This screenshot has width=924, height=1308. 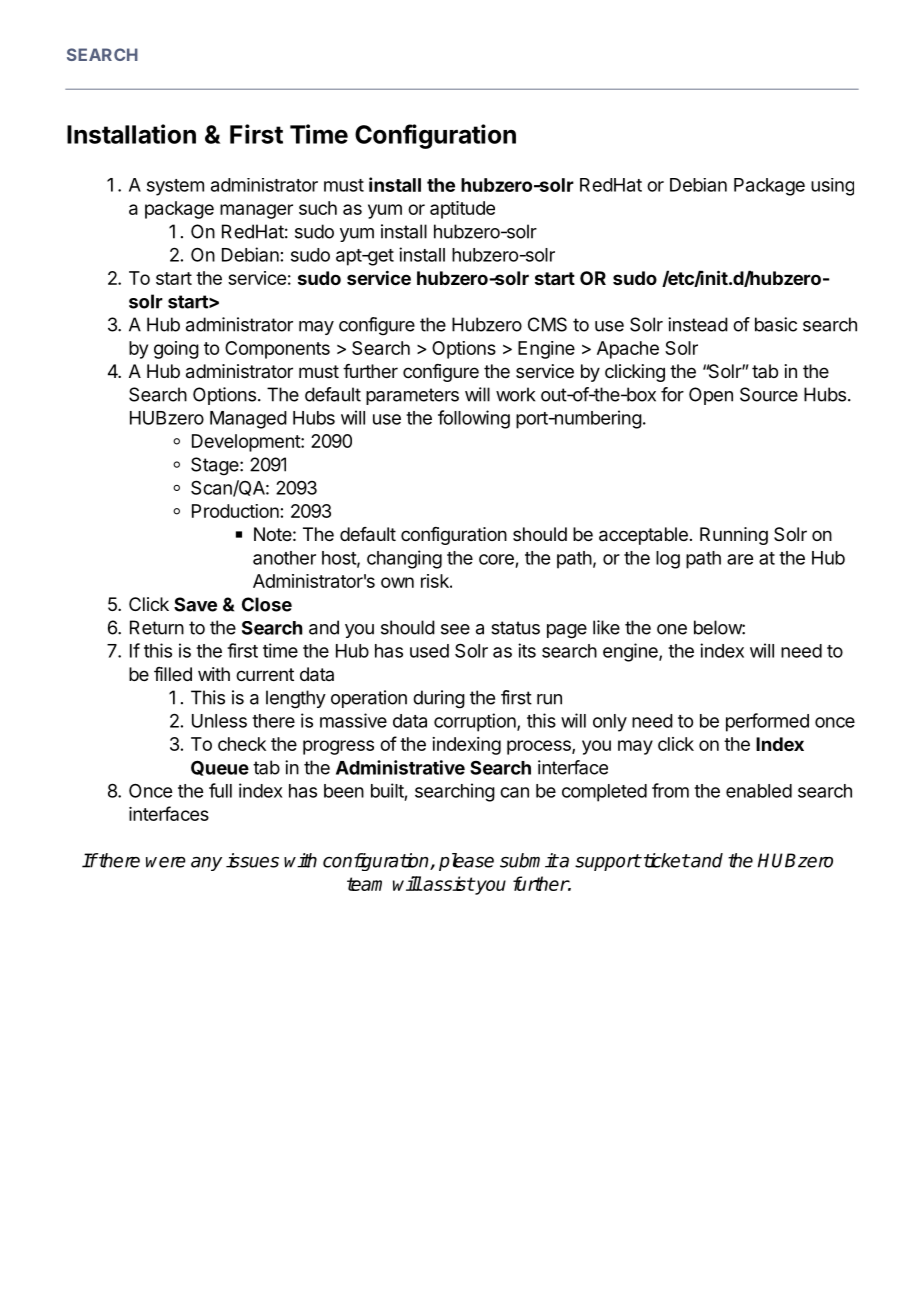 What do you see at coordinates (665, 860) in the screenshot?
I see `ticket` at bounding box center [665, 860].
